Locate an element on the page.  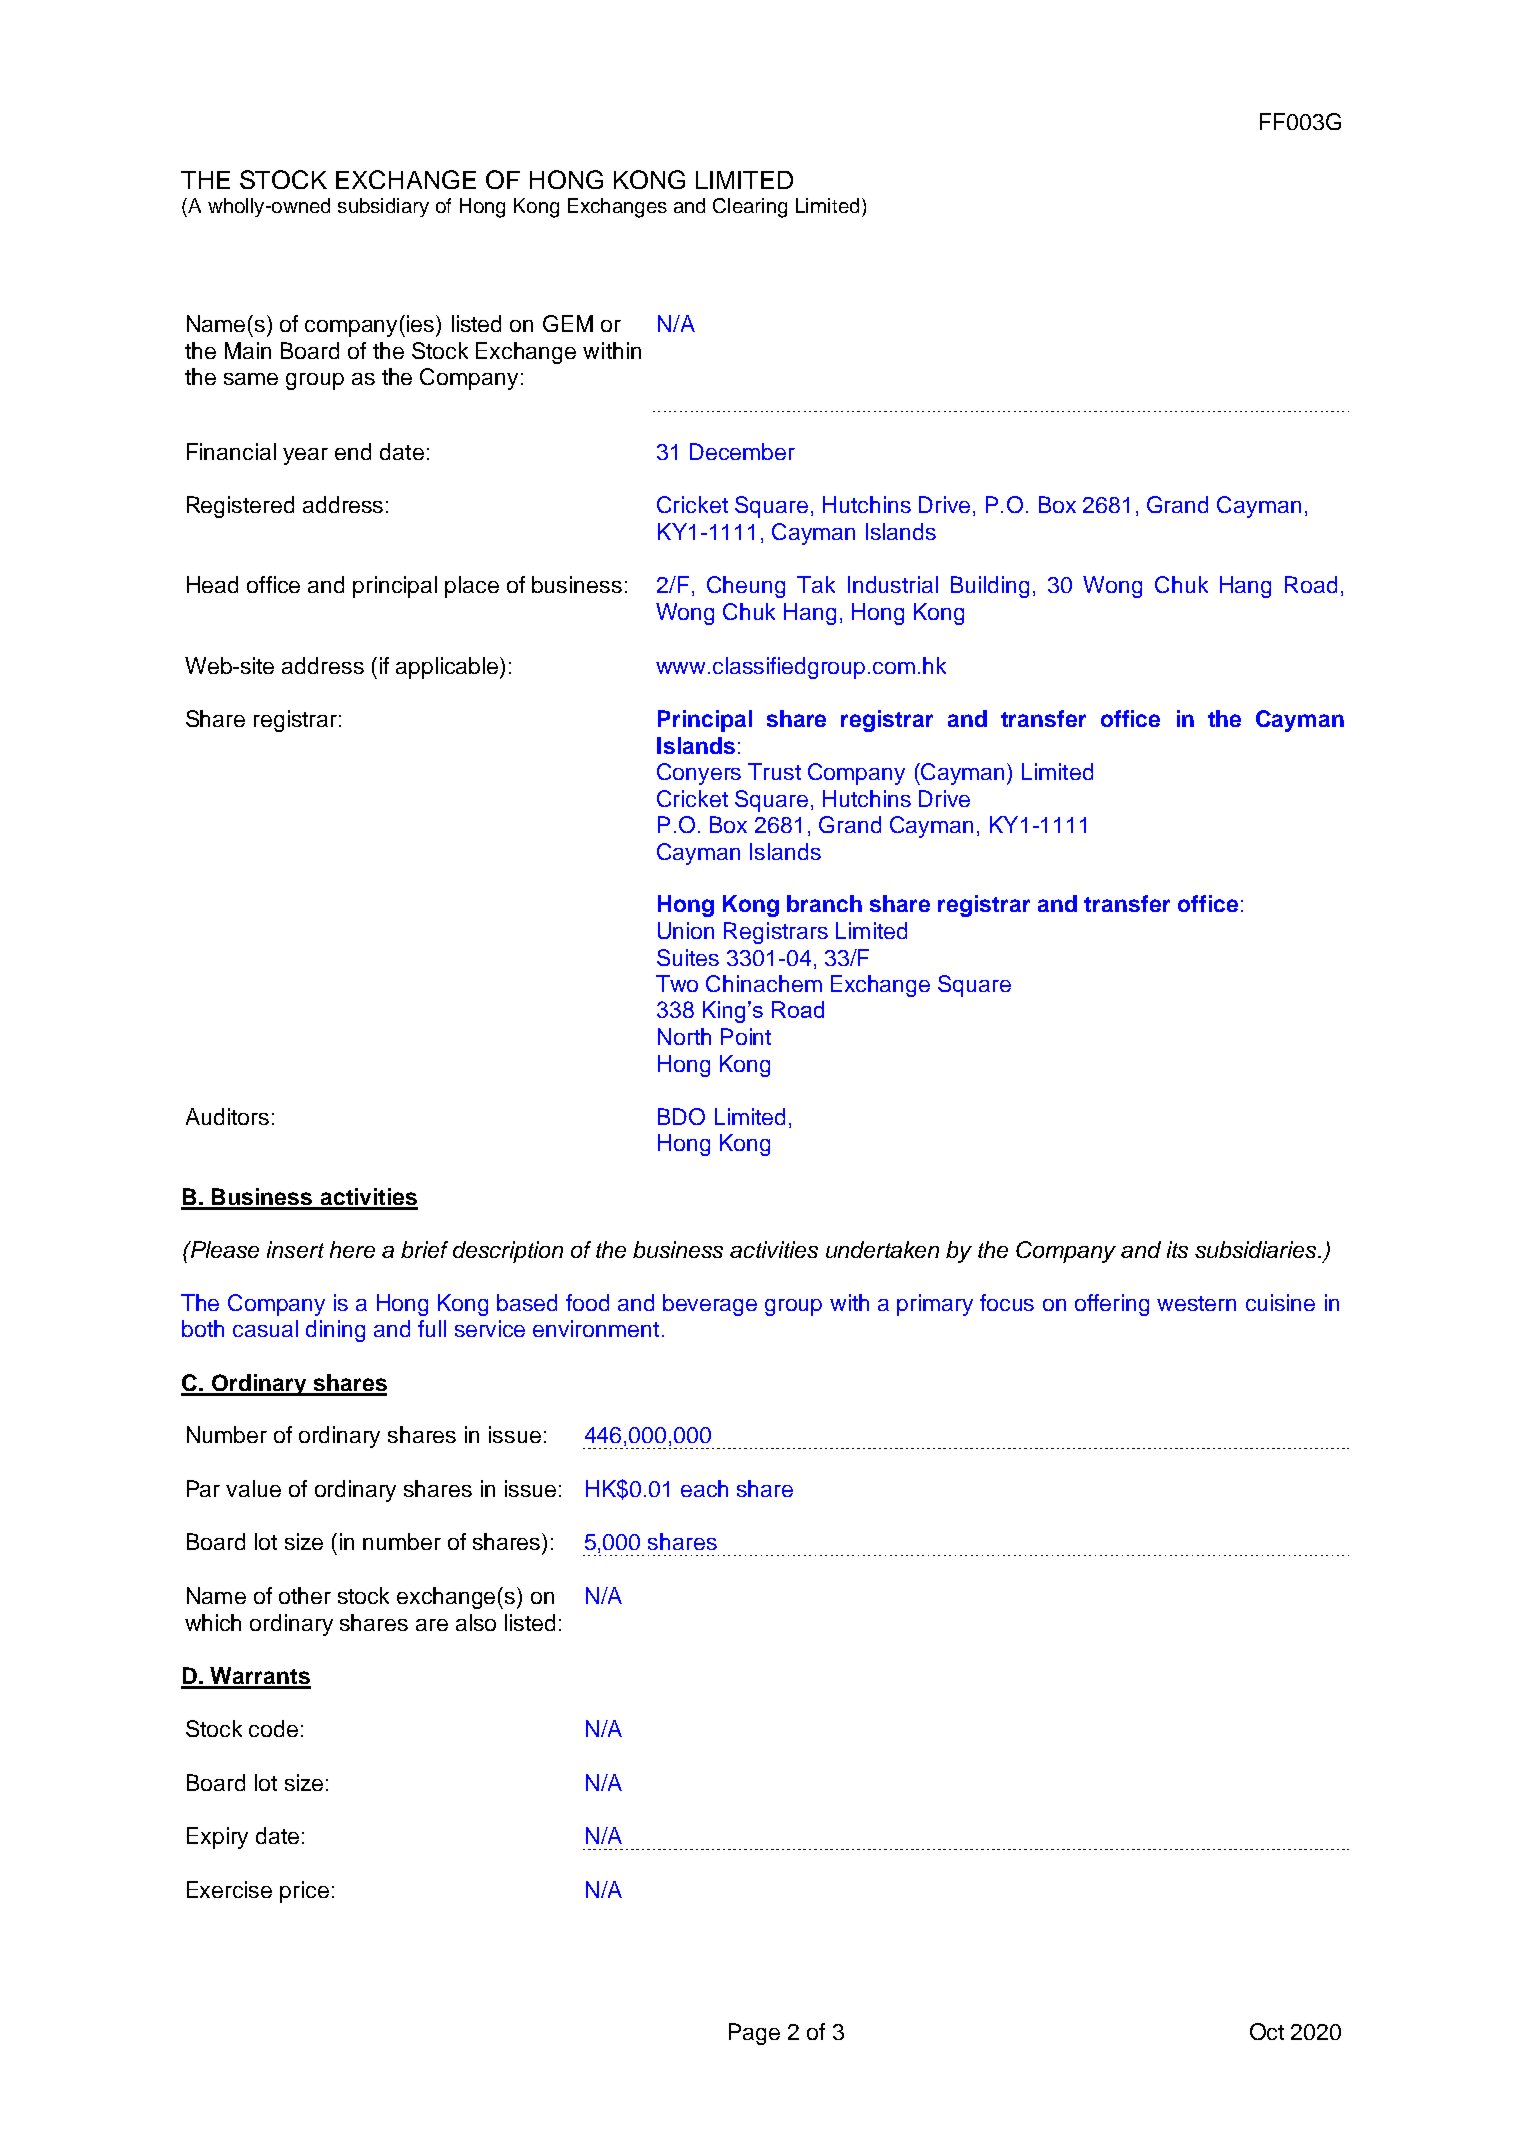
Clearing is located at coordinates (750, 208).
